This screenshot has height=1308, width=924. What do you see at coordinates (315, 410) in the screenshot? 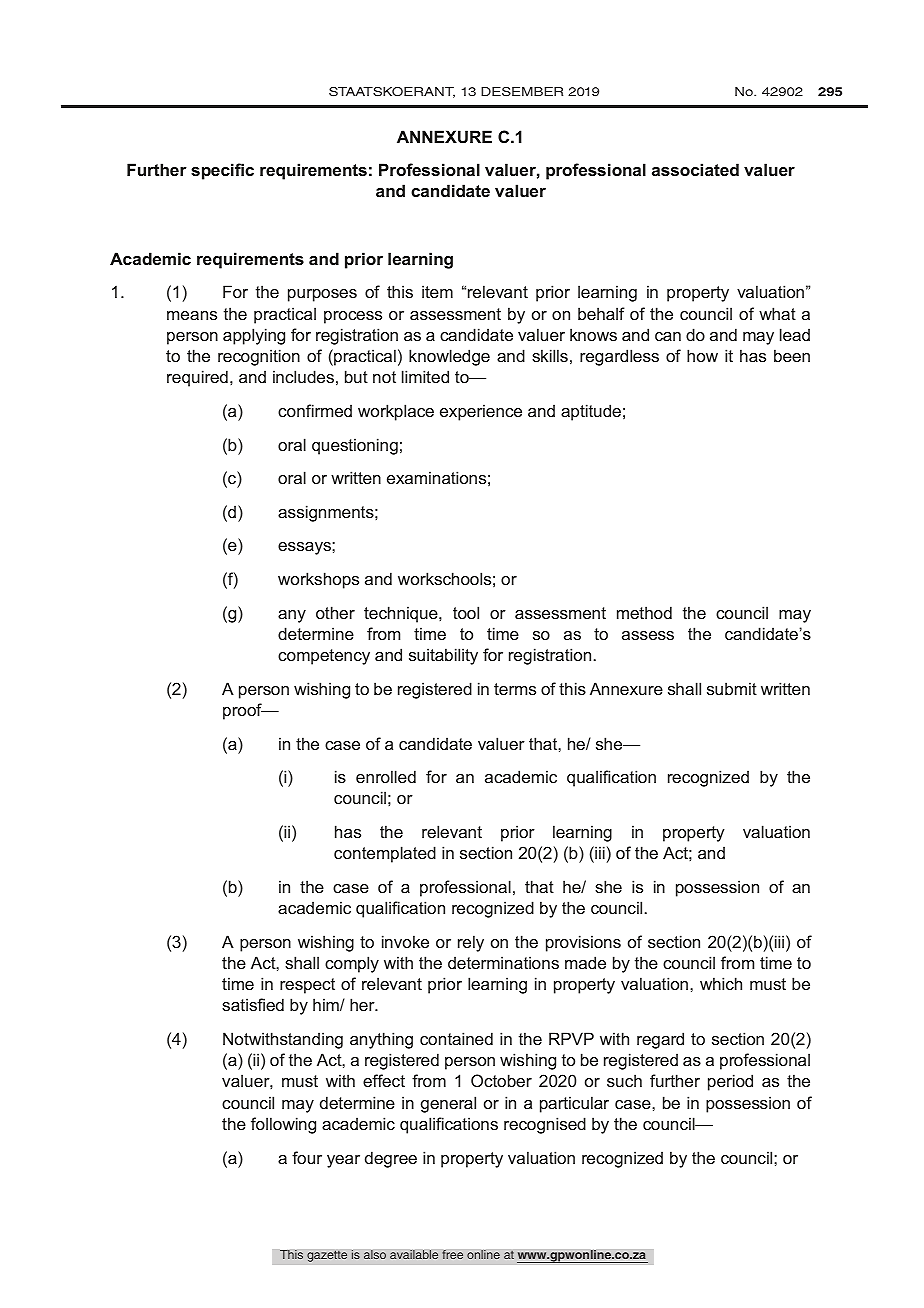
I see `confirmed` at bounding box center [315, 410].
